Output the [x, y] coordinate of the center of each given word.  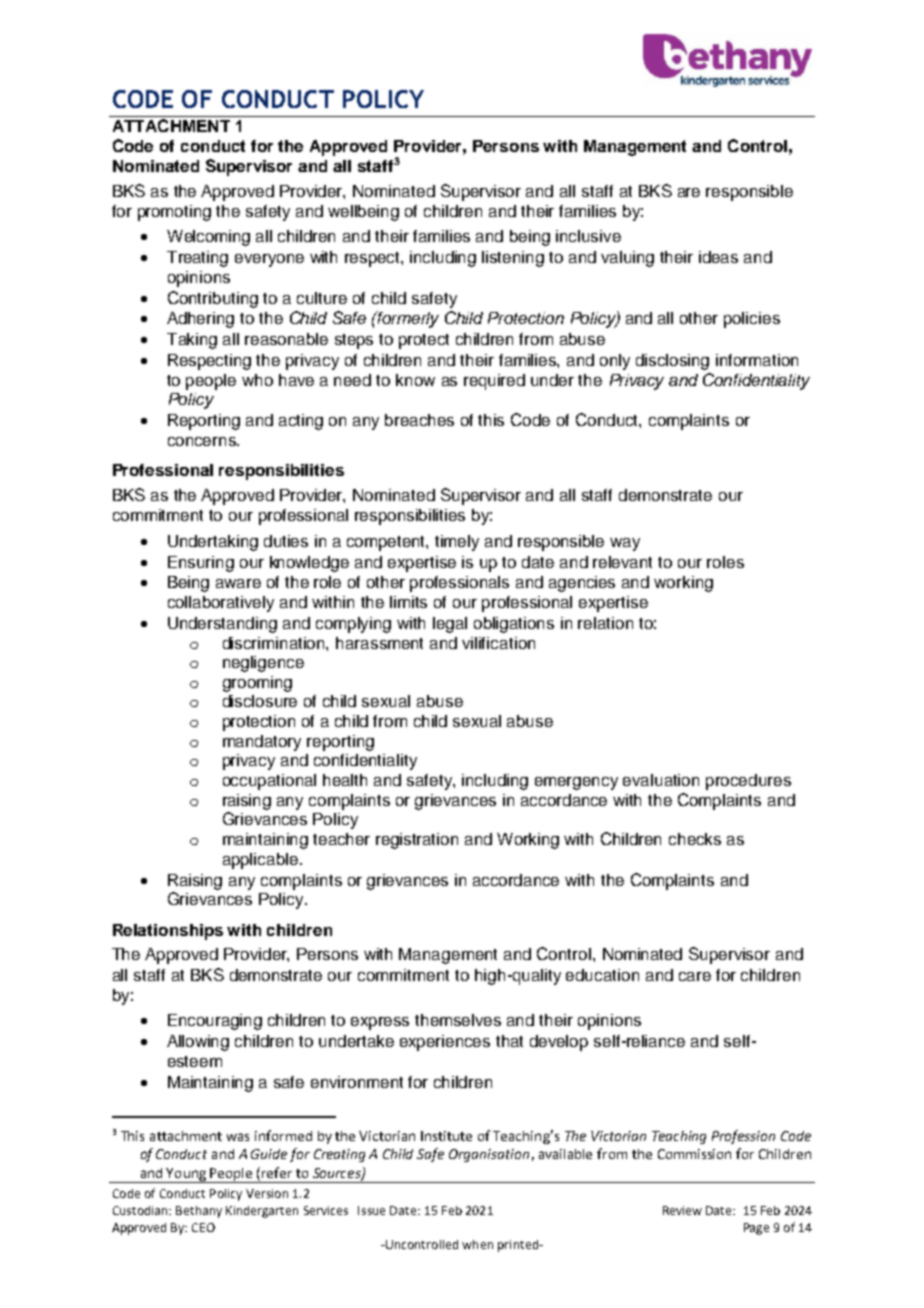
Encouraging [215, 1022]
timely [457, 543]
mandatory [262, 743]
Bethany [199, 1212]
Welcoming [208, 238]
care [695, 976]
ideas [718, 257]
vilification [498, 643]
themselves [458, 1020]
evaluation [661, 780]
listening [513, 259]
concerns [203, 441]
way [625, 544]
